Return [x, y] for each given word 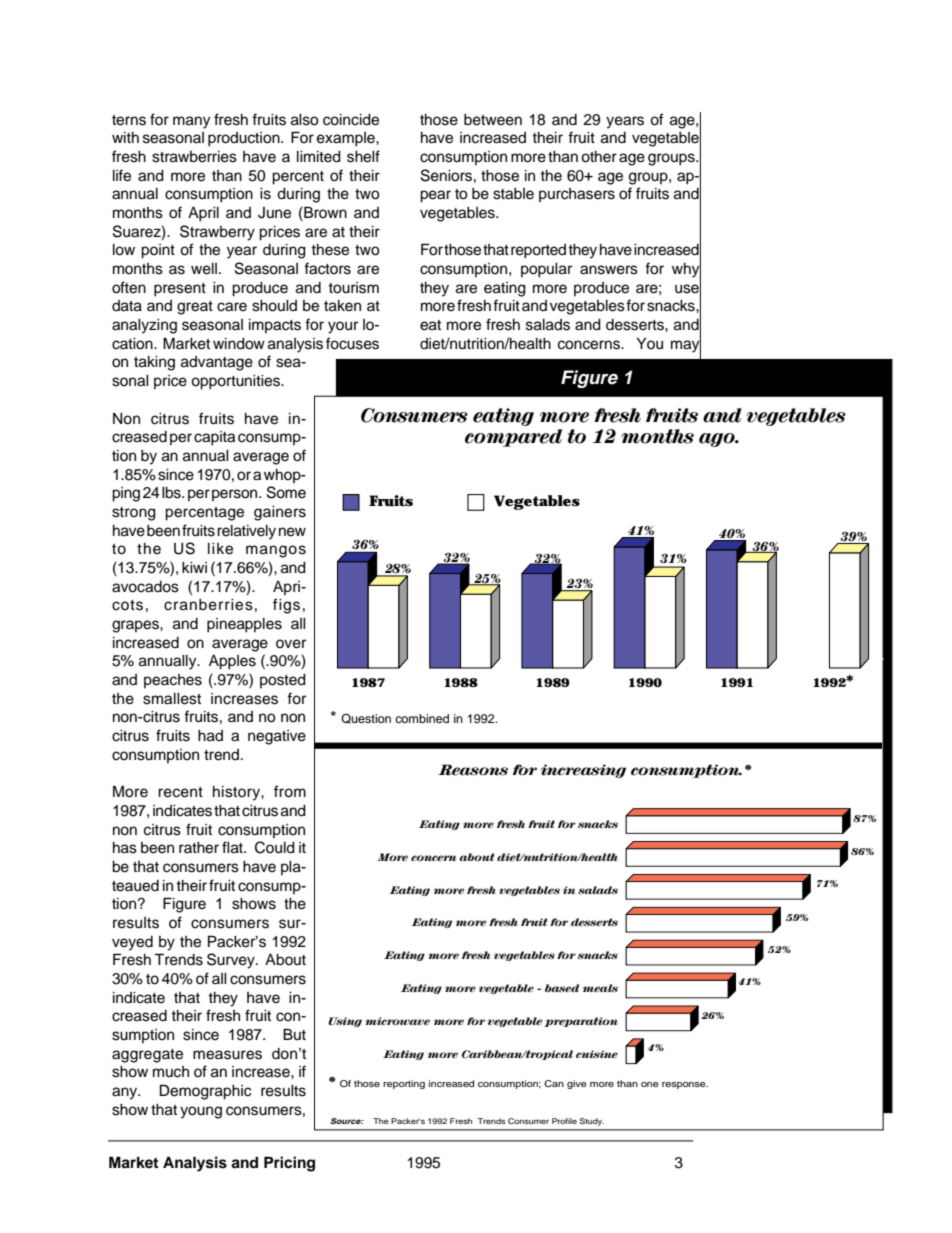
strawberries [194, 157]
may [686, 346]
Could [275, 847]
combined [422, 718]
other [599, 157]
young [201, 1112]
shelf [363, 156]
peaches [173, 681]
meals [600, 988]
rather [199, 848]
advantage [217, 363]
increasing [583, 771]
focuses [352, 343]
